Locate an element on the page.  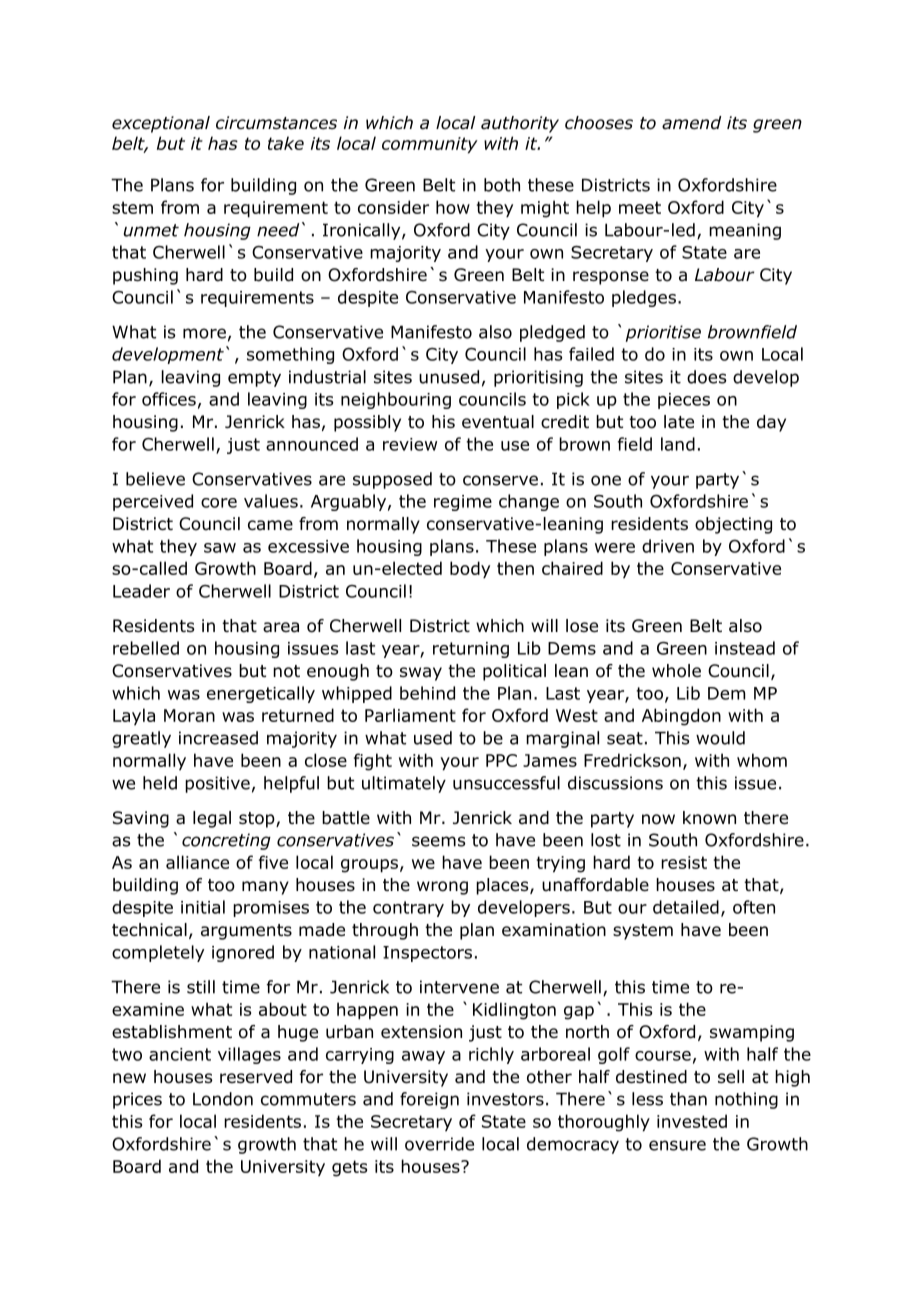
rebelled is located at coordinates (146, 648).
